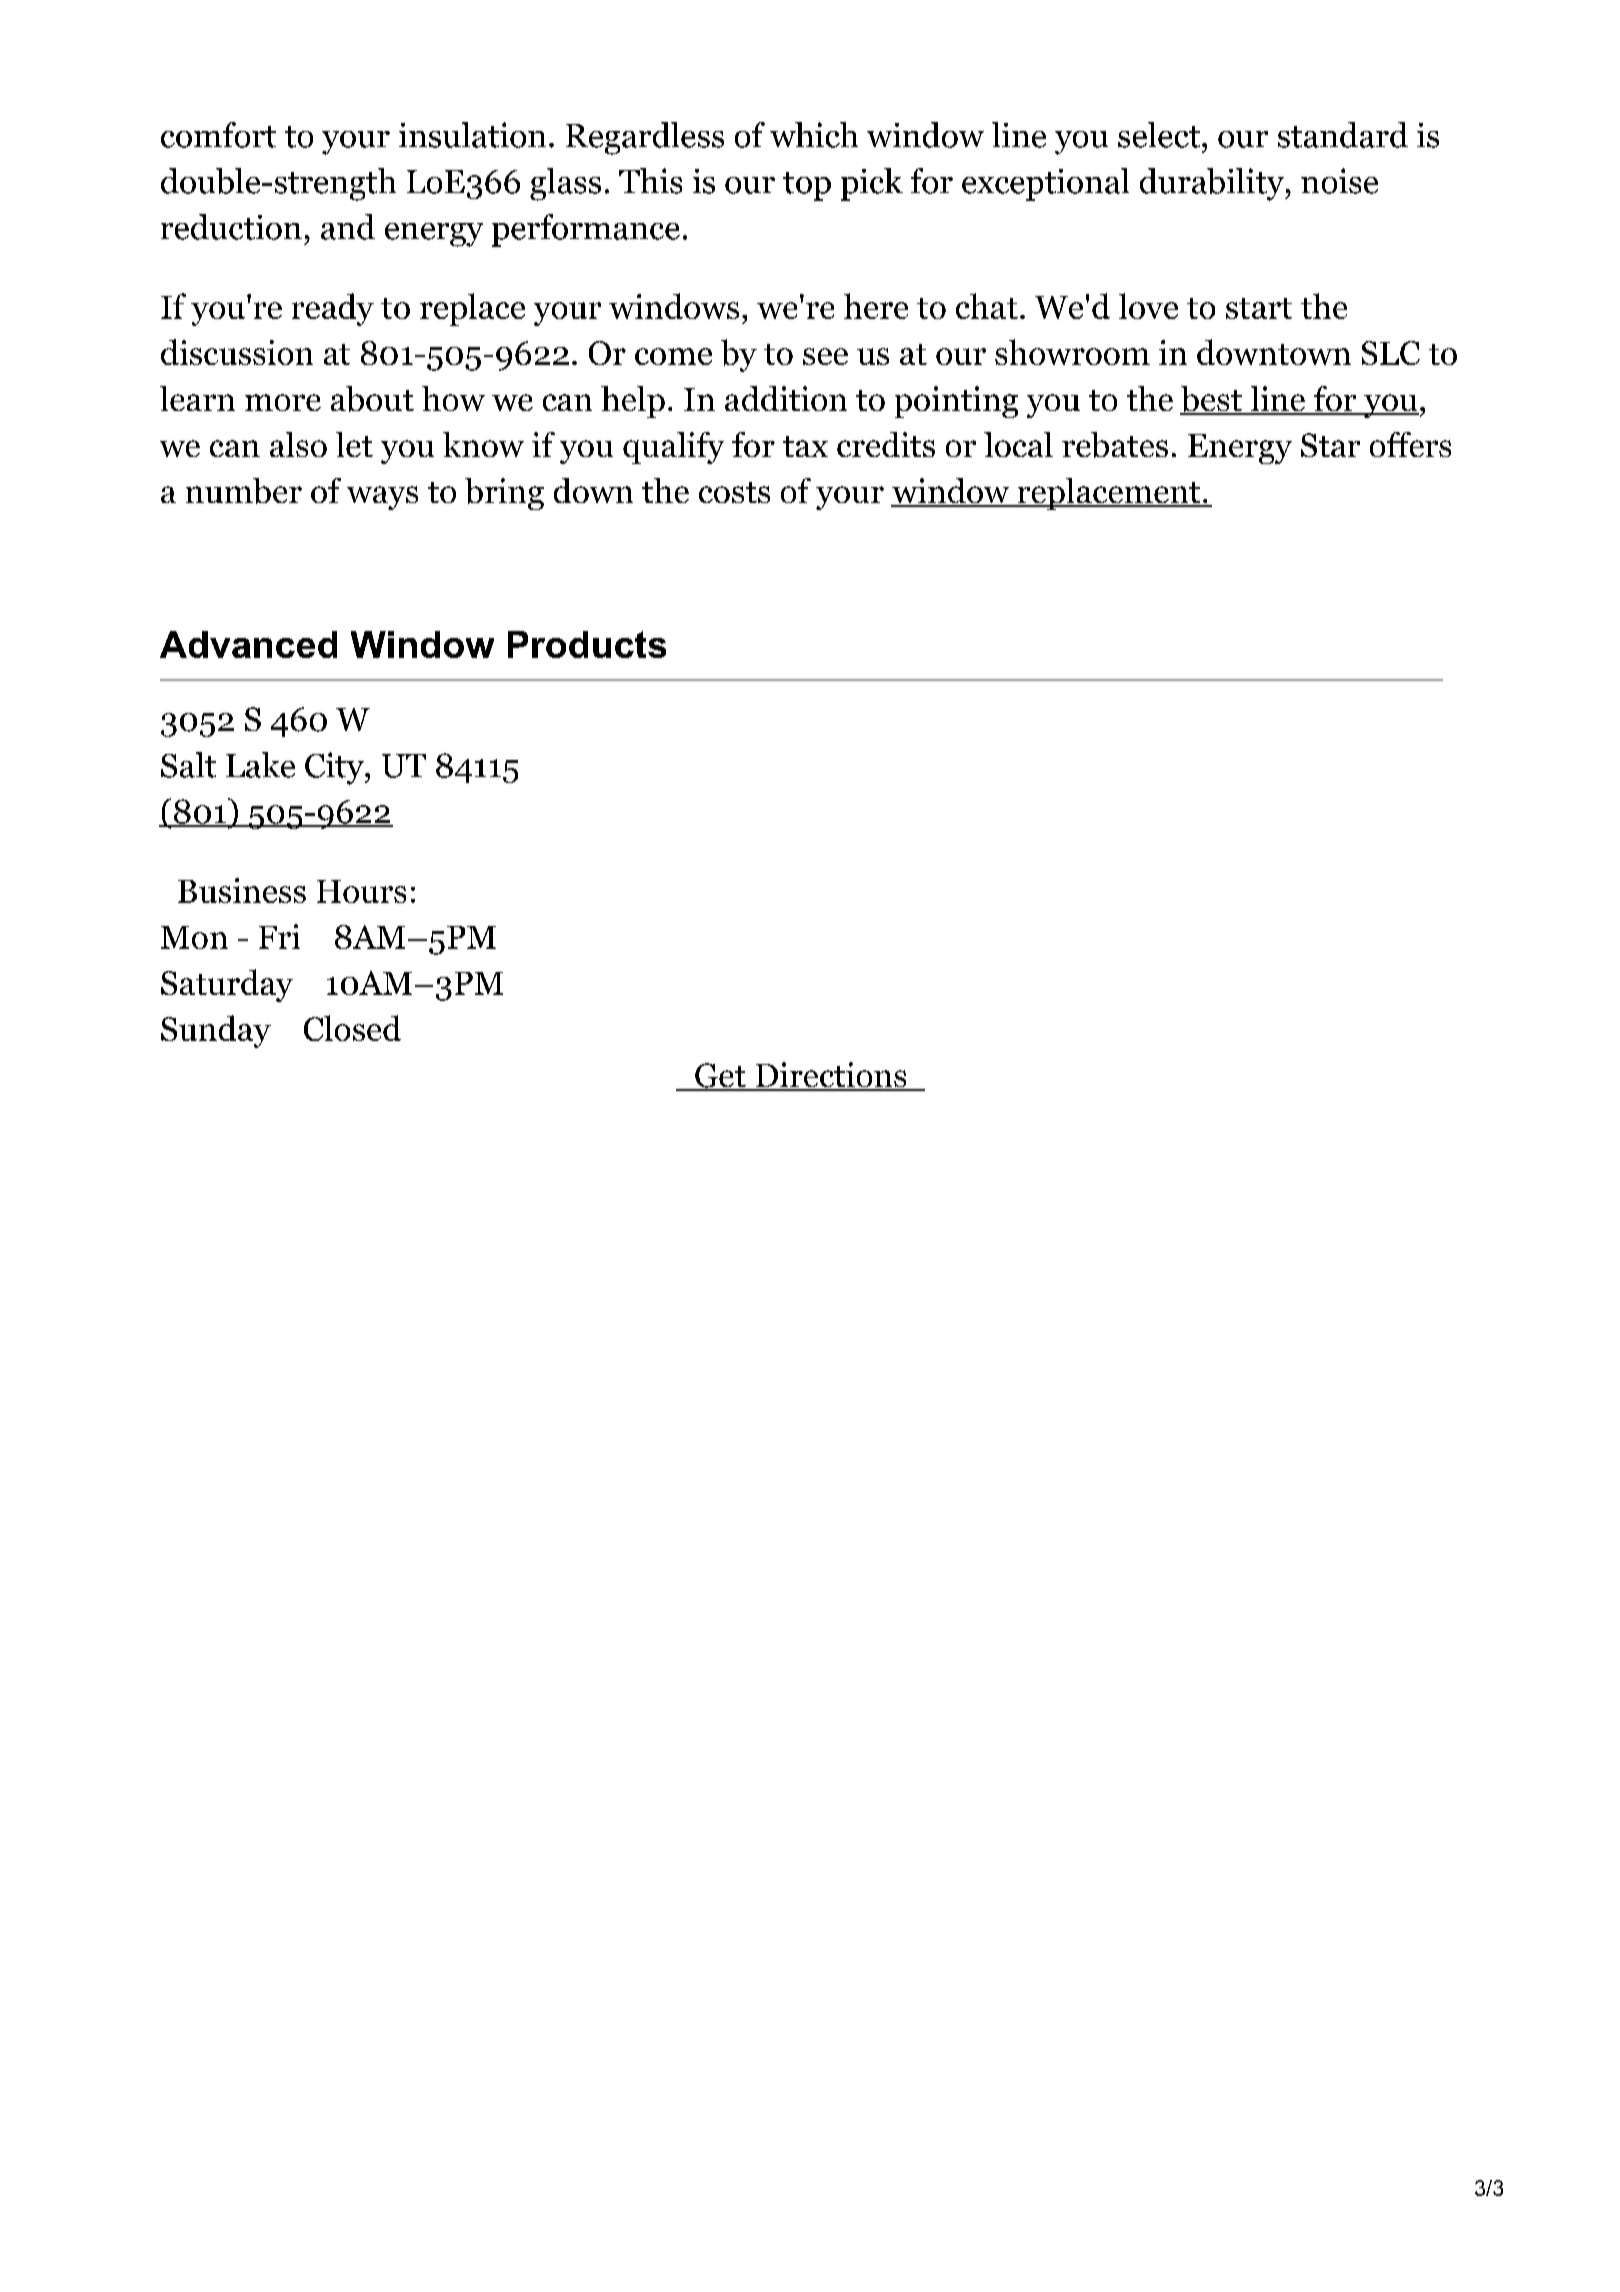 This screenshot has width=1620, height=2292. Describe the element at coordinates (831, 1076) in the screenshot. I see `Directions` at that location.
